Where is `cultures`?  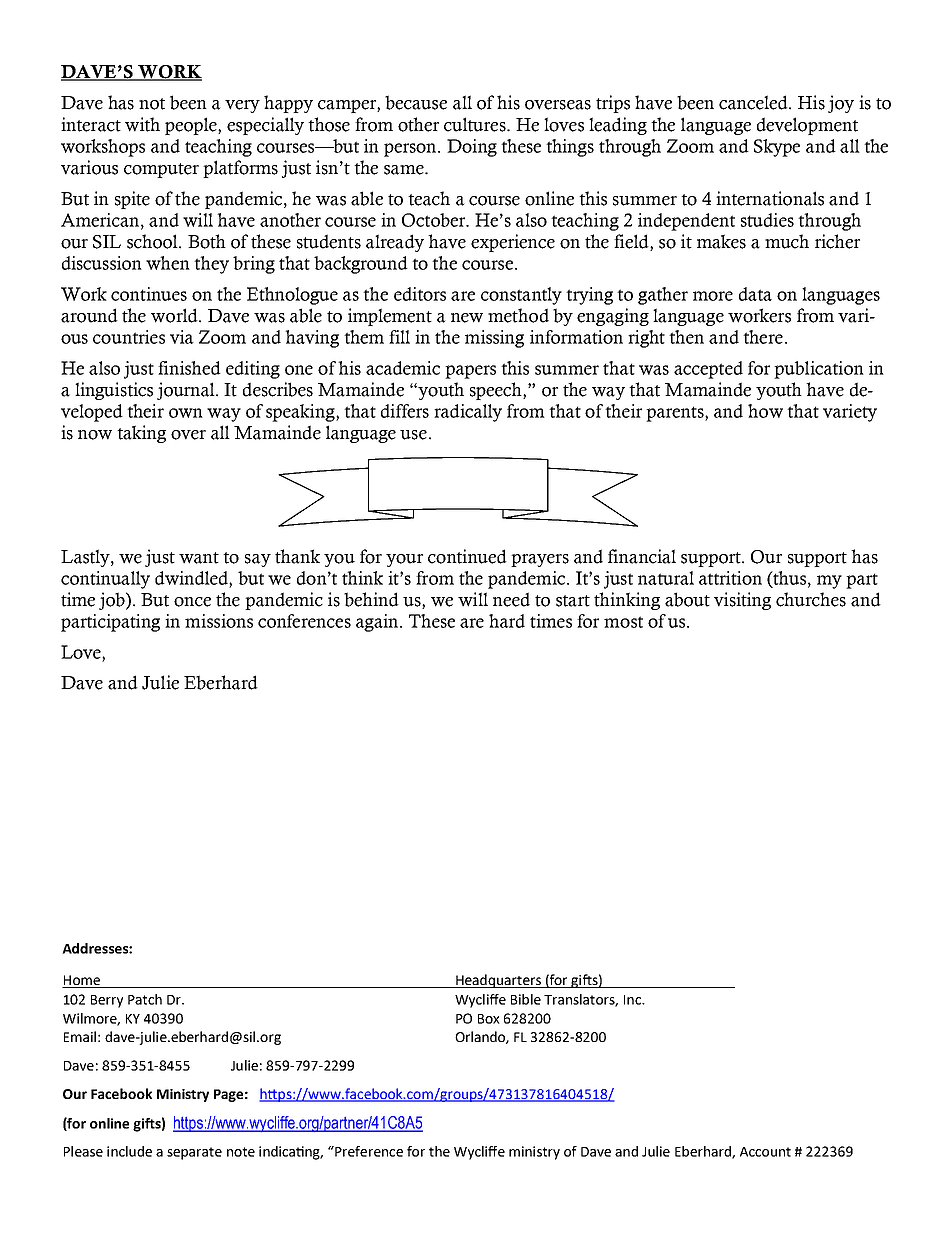 cultures is located at coordinates (476, 124).
